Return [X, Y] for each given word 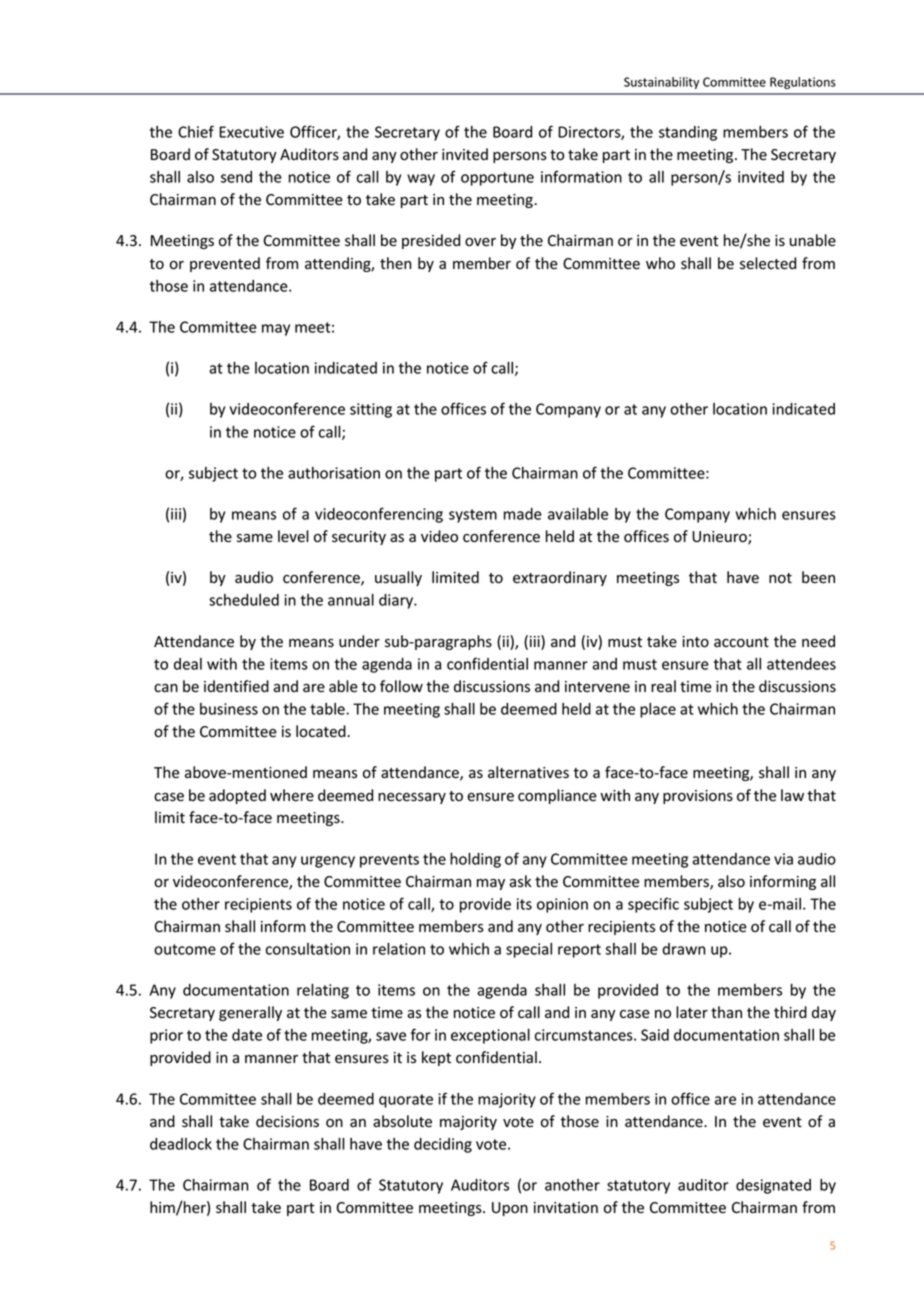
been [818, 577]
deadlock [181, 1144]
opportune [497, 179]
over [480, 242]
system [473, 516]
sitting [371, 410]
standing [688, 133]
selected [768, 263]
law [792, 795]
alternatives [528, 772]
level [293, 536]
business [229, 709]
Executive [251, 132]
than [726, 1012]
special [529, 950]
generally [250, 1013]
